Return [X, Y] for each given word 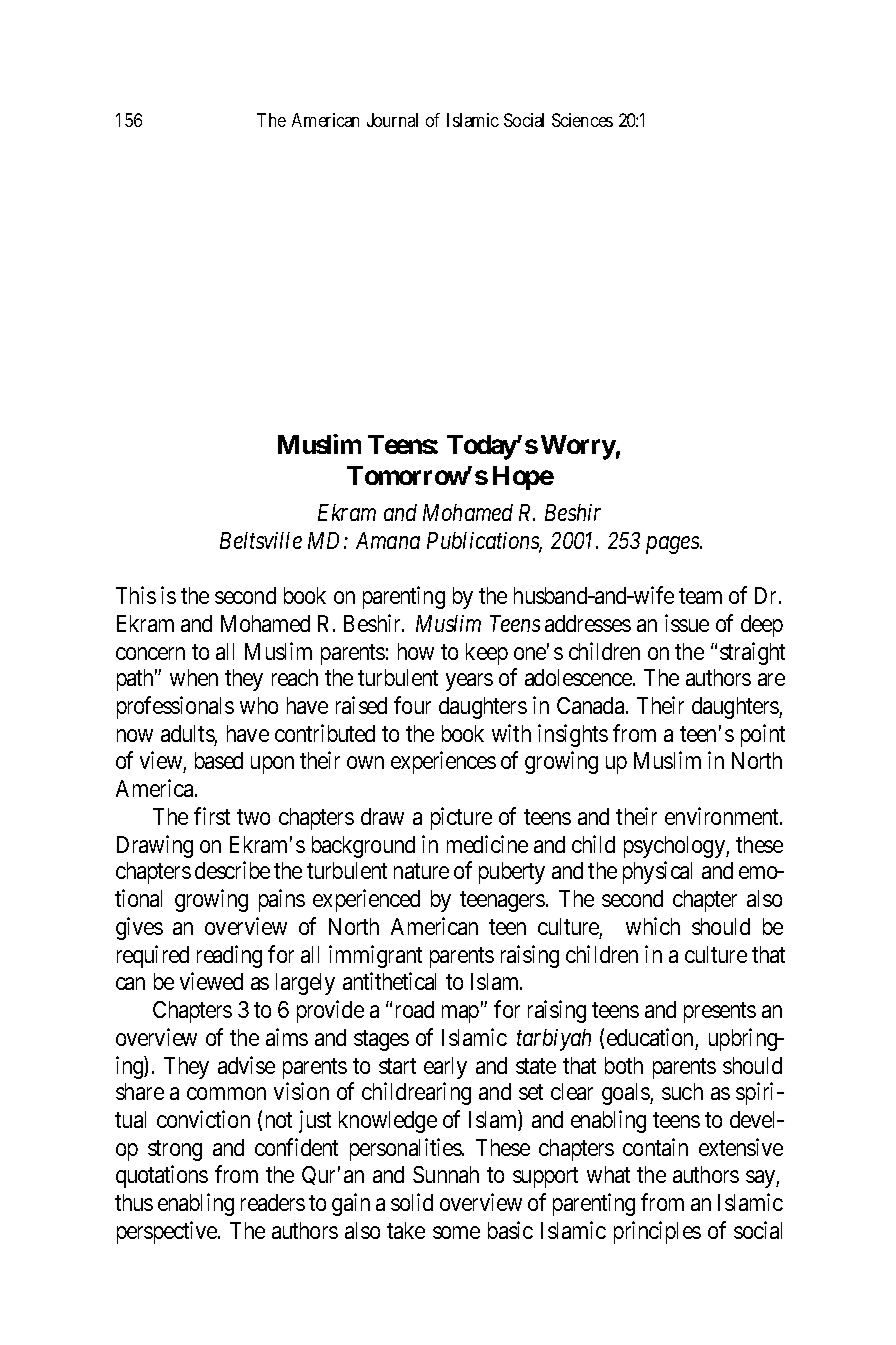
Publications [484, 542]
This [136, 595]
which [653, 926]
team [700, 596]
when [194, 677]
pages [674, 545]
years [469, 682]
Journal [392, 120]
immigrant [375, 956]
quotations [162, 1176]
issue [687, 623]
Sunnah [446, 1174]
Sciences [582, 120]
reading [229, 956]
